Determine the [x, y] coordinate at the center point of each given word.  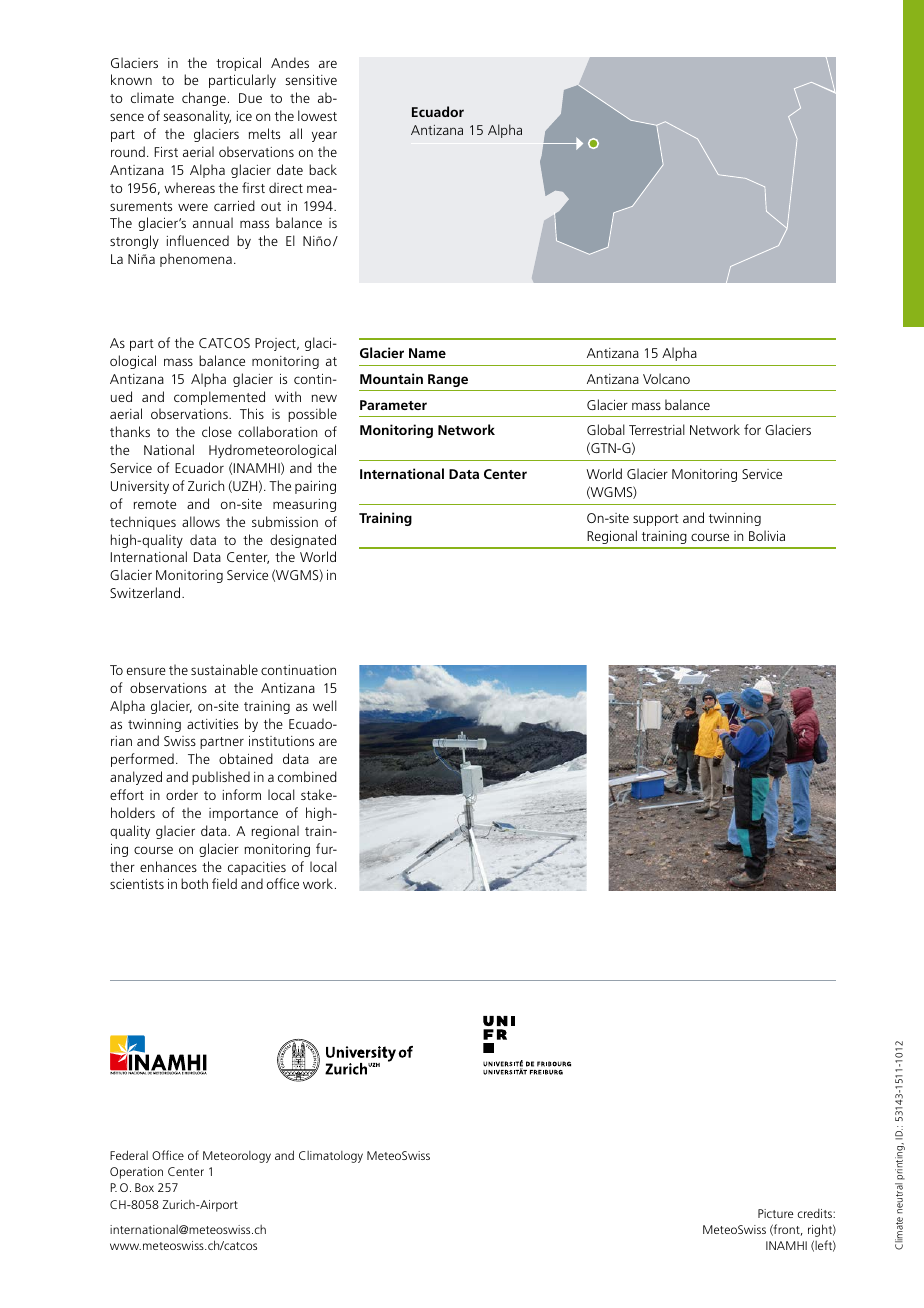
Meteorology [237, 1157]
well [325, 705]
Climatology [331, 1157]
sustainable [224, 669]
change [204, 99]
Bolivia [767, 535]
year [324, 136]
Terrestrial [657, 429]
